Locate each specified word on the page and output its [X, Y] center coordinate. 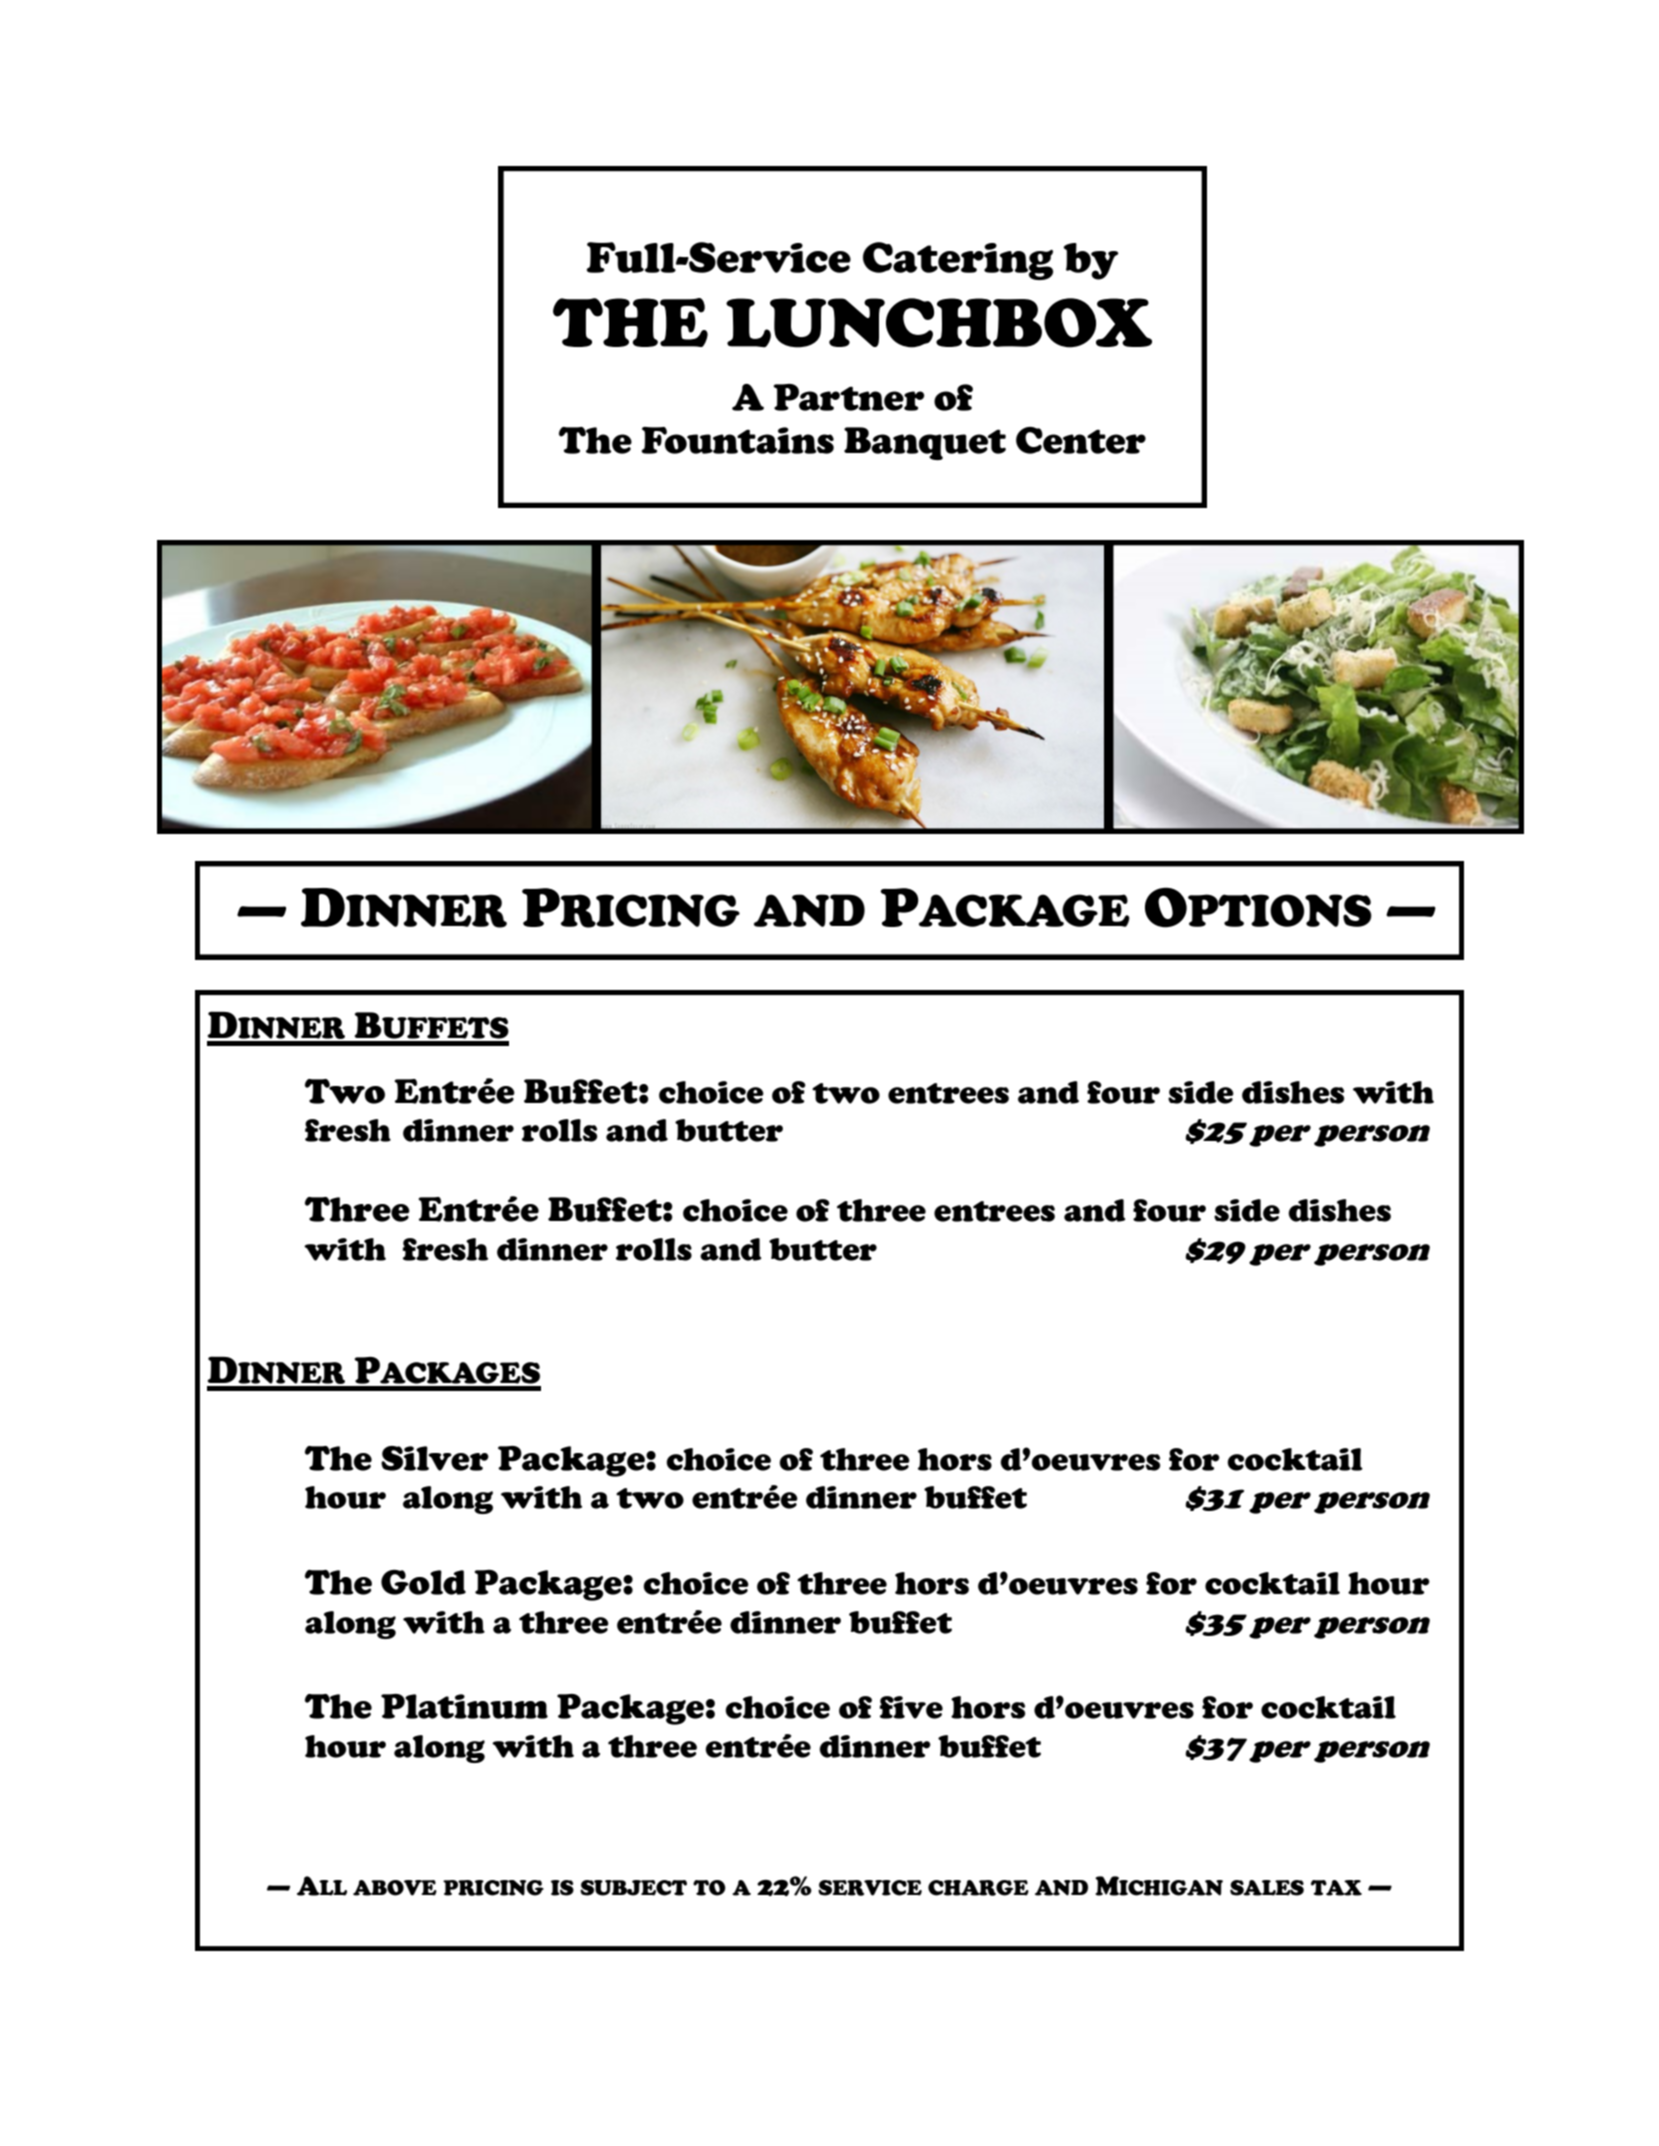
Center [1081, 440]
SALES [1267, 1888]
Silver [435, 1458]
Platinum [464, 1706]
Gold [423, 1582]
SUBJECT [633, 1888]
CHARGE [978, 1888]
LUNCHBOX [939, 323]
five [911, 1707]
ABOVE [395, 1888]
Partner [849, 397]
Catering [958, 261]
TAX [1336, 1888]
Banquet [925, 443]
